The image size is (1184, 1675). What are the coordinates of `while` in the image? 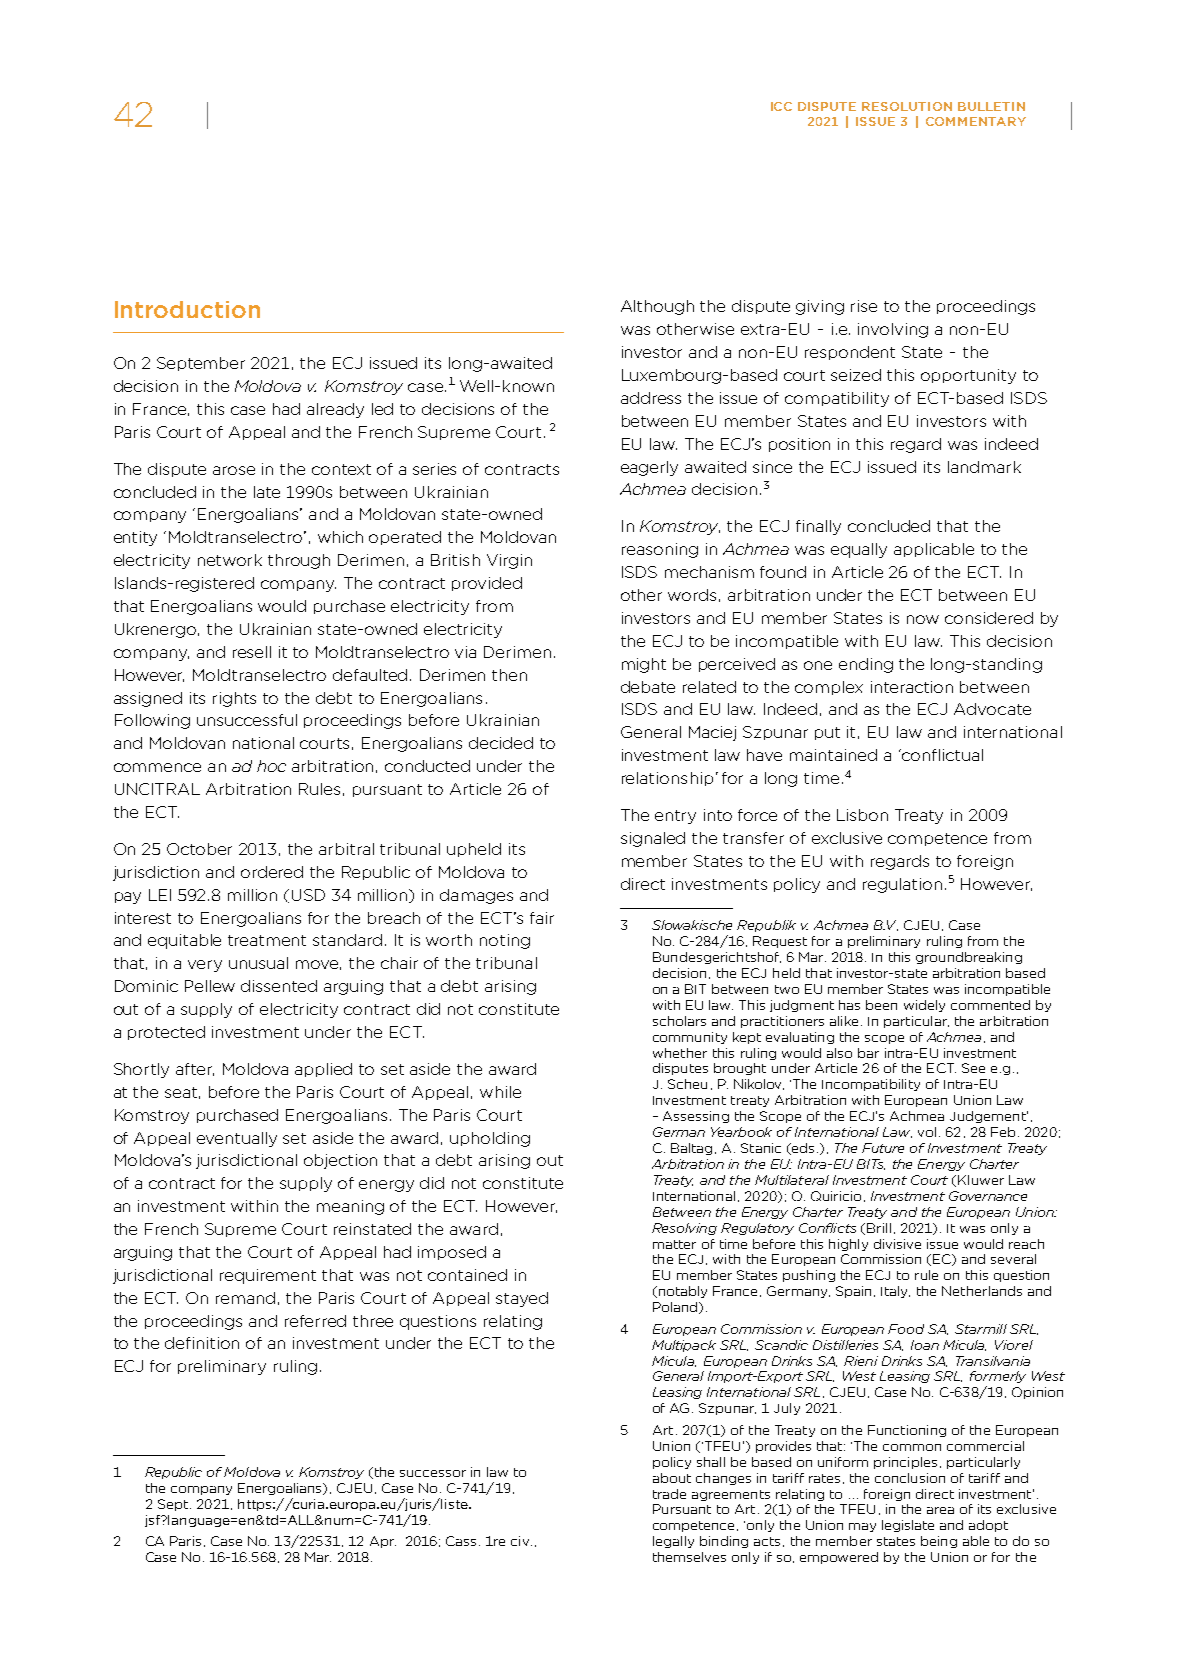 It's located at (500, 1092).
